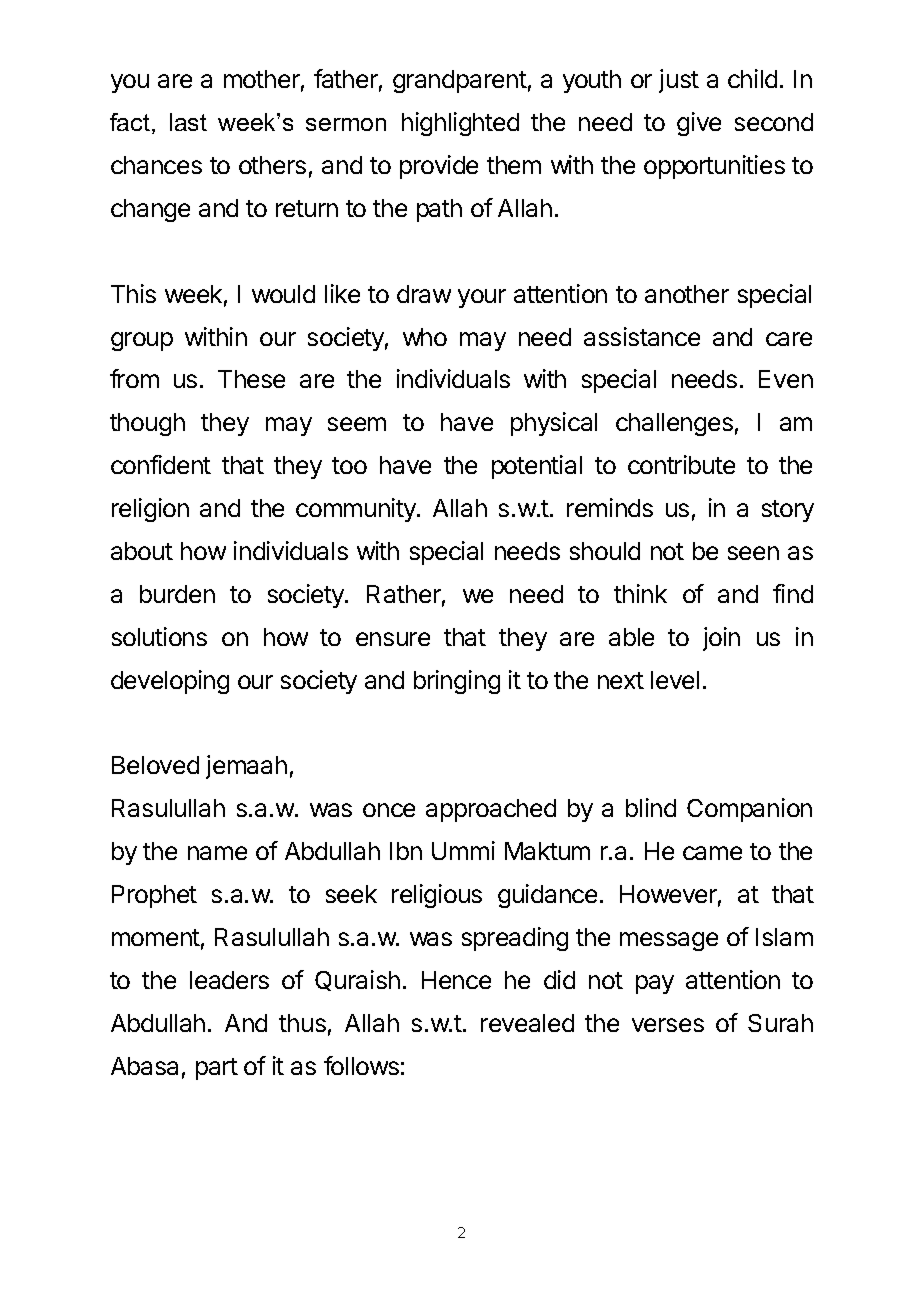  What do you see at coordinates (527, 1023) in the page?
I see `revealed` at bounding box center [527, 1023].
